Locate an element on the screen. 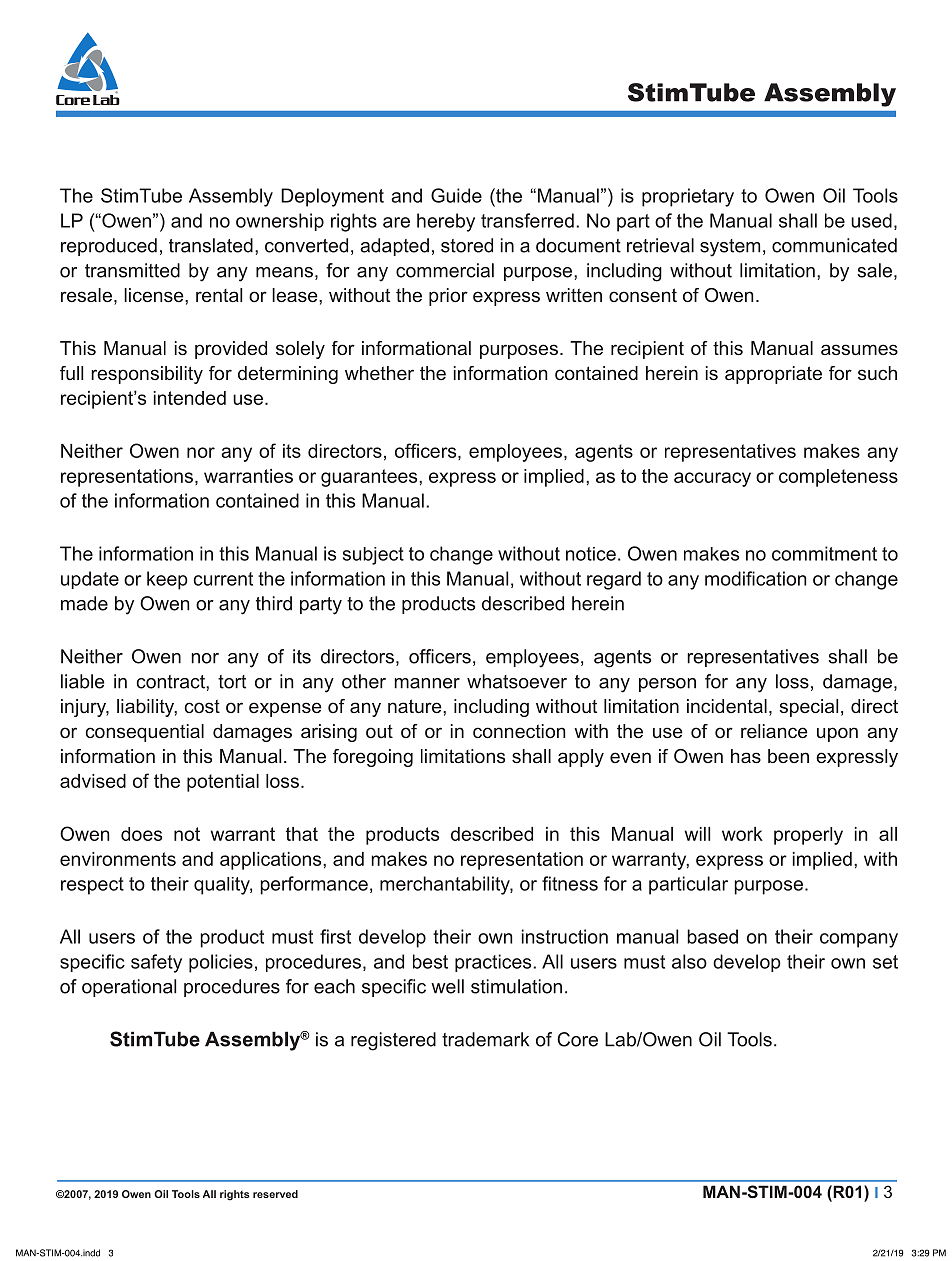 This screenshot has width=952, height=1261. subject is located at coordinates (373, 556).
